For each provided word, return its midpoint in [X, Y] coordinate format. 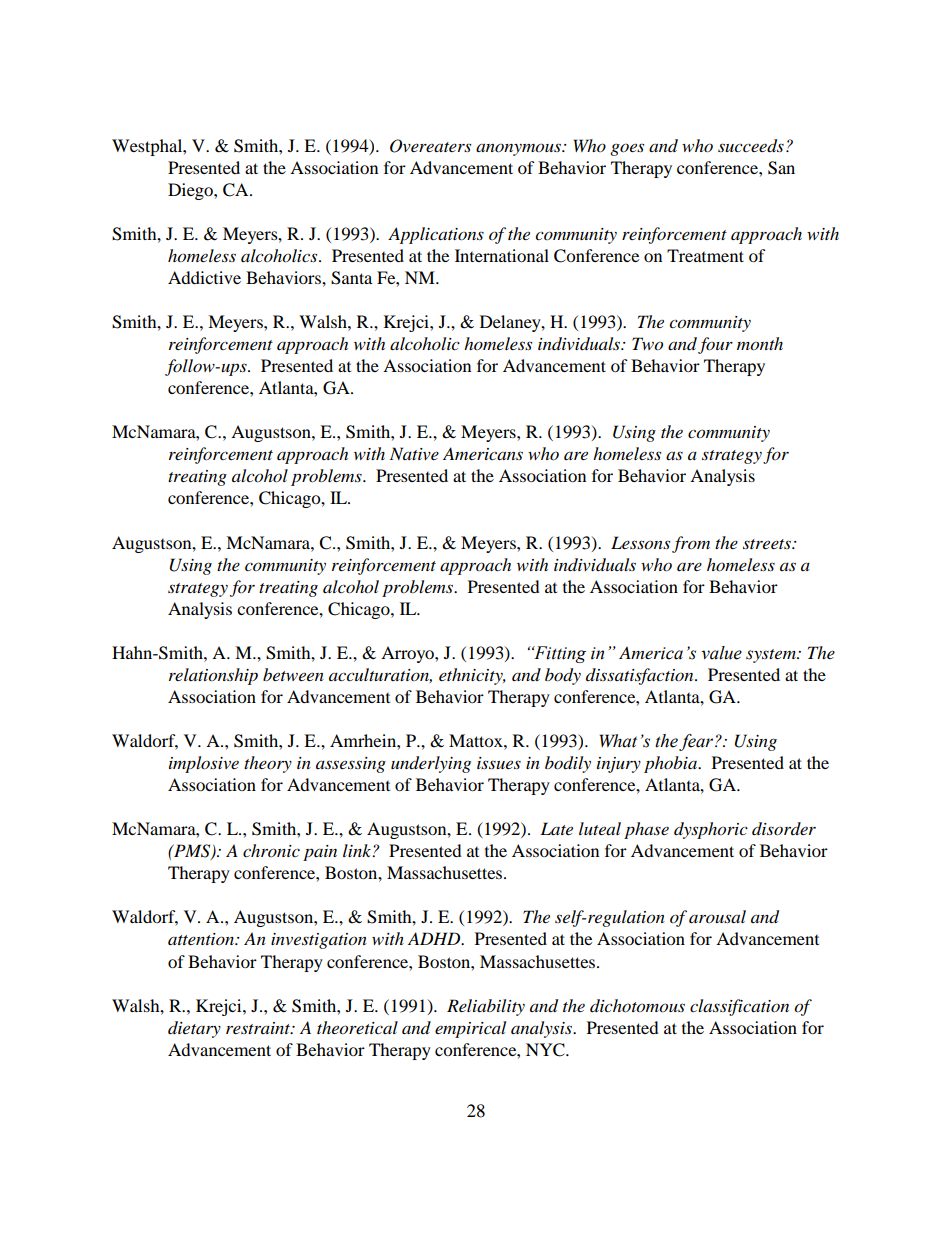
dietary [194, 1029]
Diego [191, 191]
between [293, 674]
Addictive [204, 277]
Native [414, 453]
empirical [470, 1029]
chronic [271, 850]
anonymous [519, 149]
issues [499, 763]
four [715, 345]
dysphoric [711, 830]
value [721, 653]
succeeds [751, 146]
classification [739, 1007]
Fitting [559, 654]
